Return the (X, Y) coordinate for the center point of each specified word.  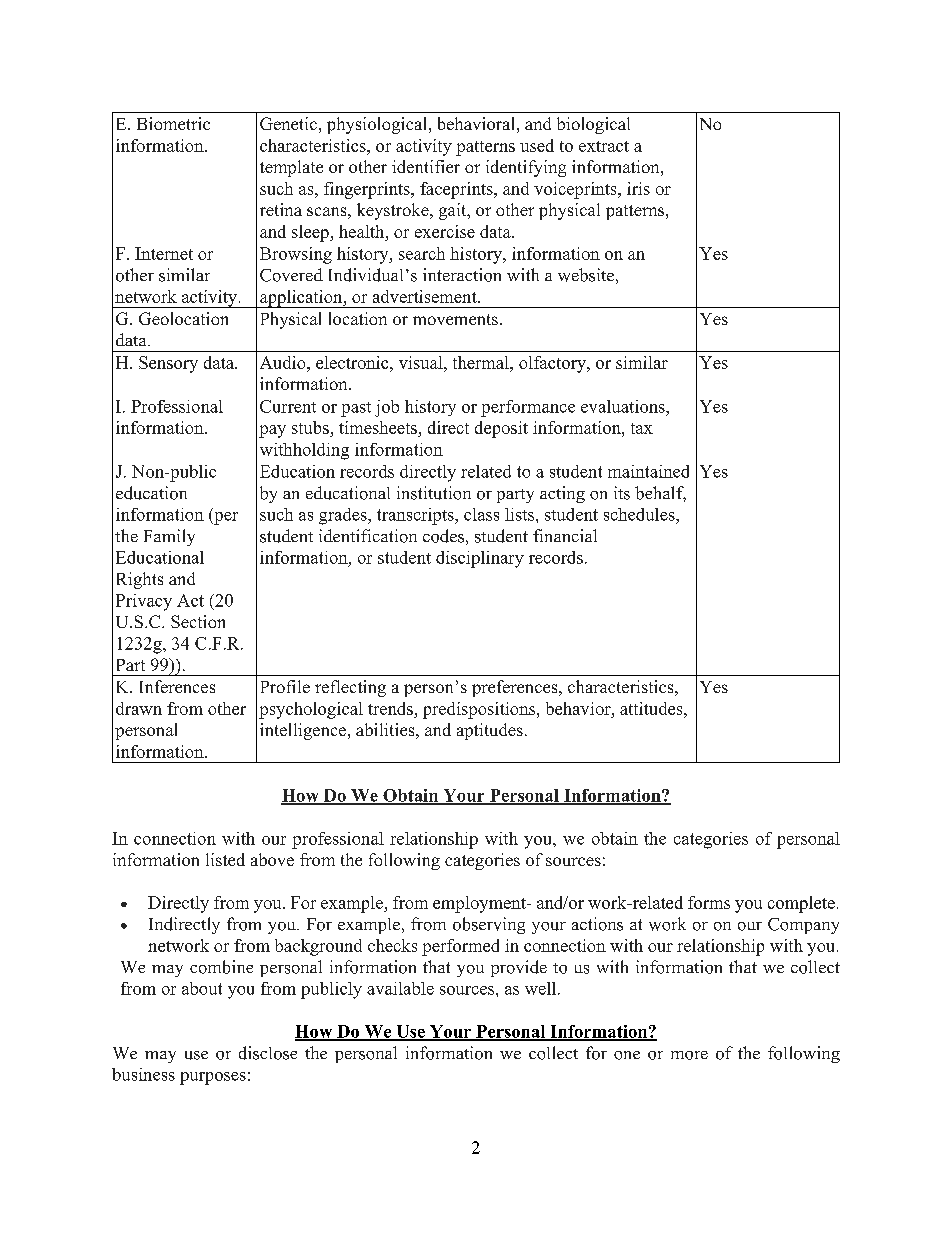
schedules (640, 514)
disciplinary (480, 559)
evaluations (624, 406)
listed (225, 859)
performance (528, 408)
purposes (213, 1078)
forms (709, 902)
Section (198, 621)
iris (638, 188)
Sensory (168, 364)
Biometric (173, 123)
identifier (426, 166)
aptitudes (490, 731)
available (400, 988)
